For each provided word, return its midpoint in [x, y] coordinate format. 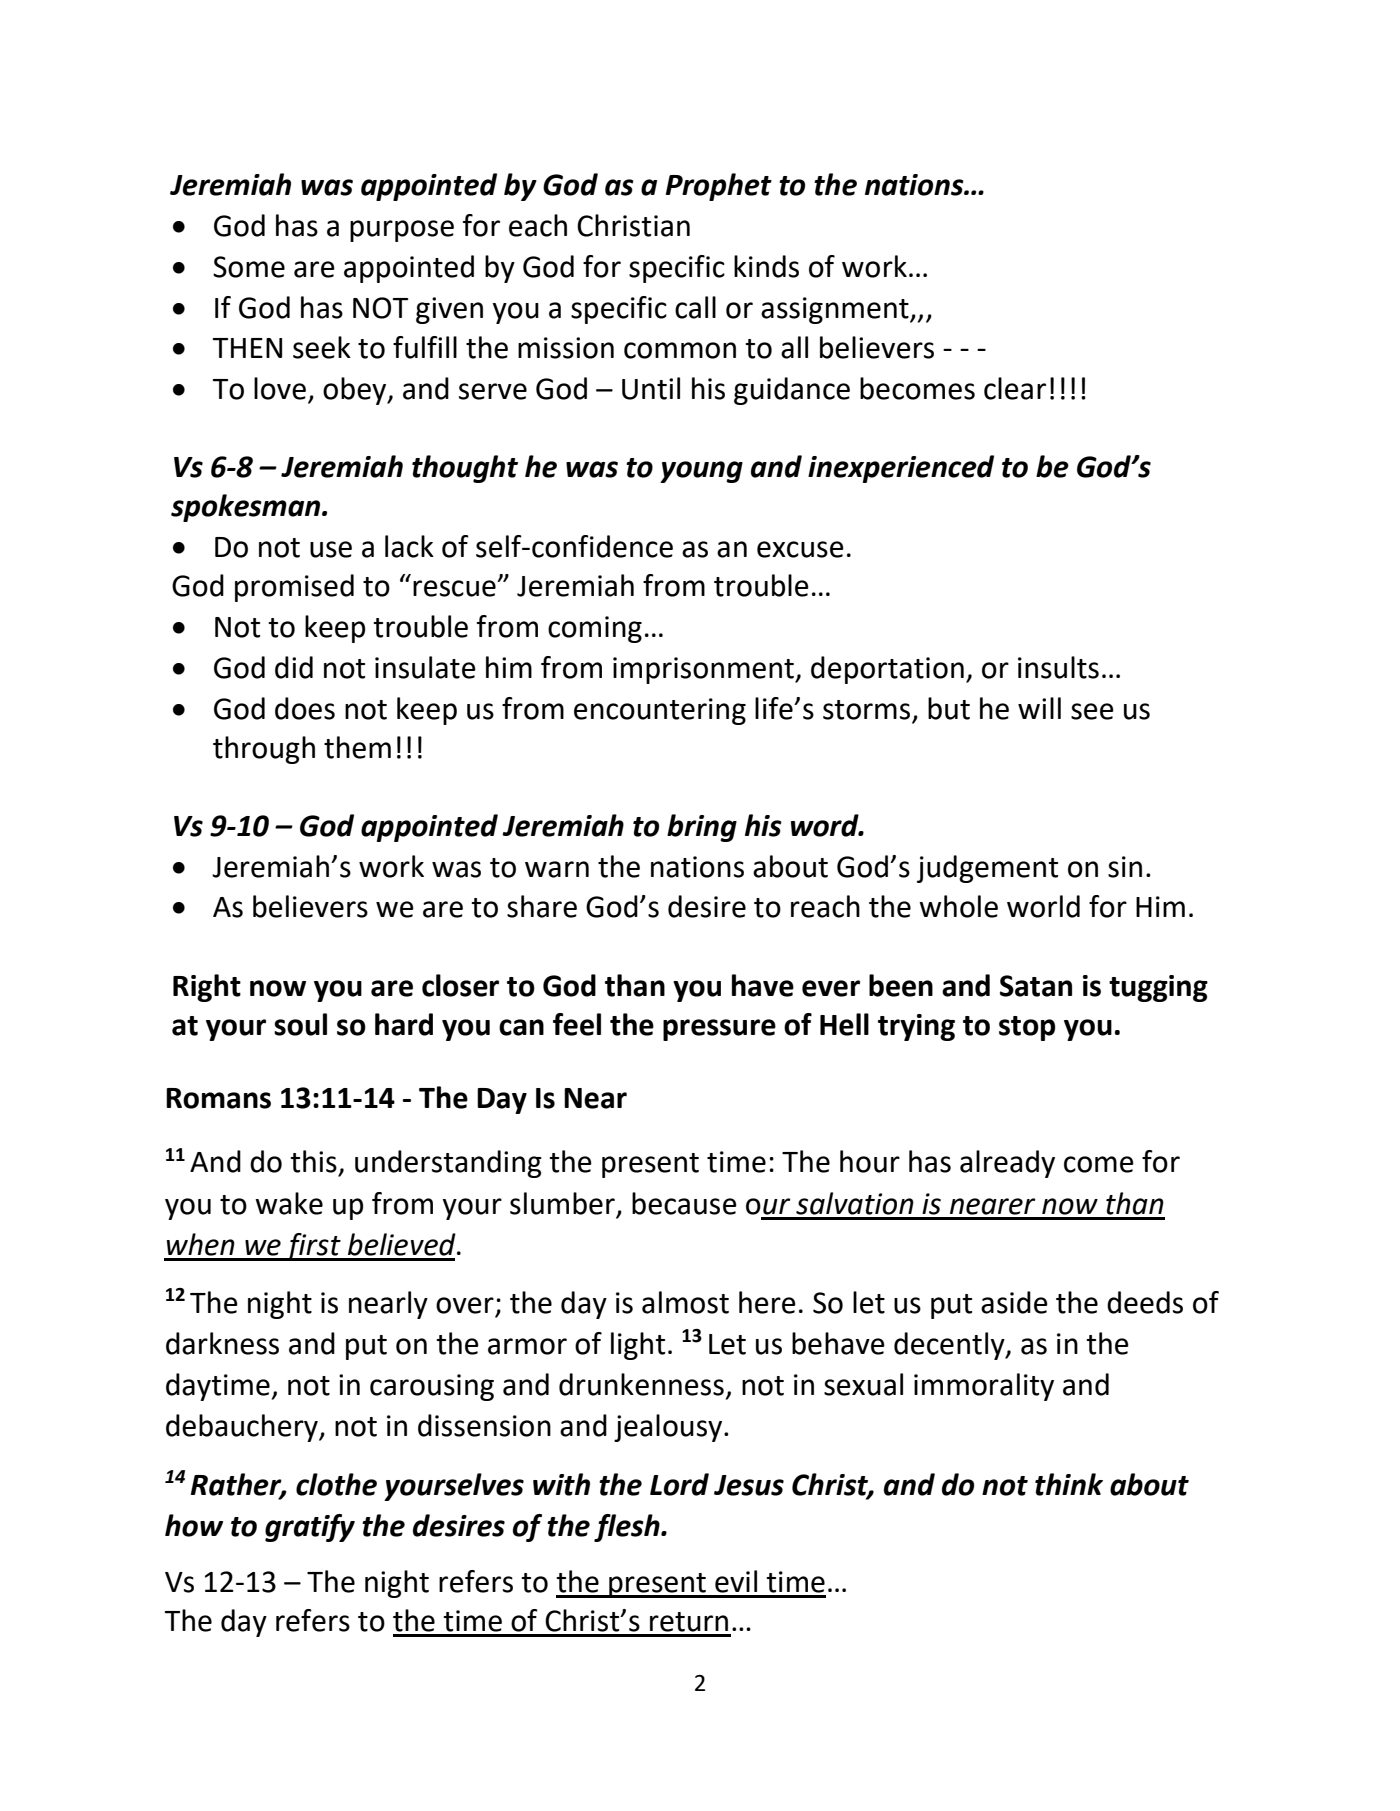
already [1007, 1164]
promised [294, 588]
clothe [336, 1484]
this [313, 1161]
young [701, 472]
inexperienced [901, 469]
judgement [987, 869]
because [684, 1203]
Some [249, 267]
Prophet [719, 187]
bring [702, 828]
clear [1015, 388]
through [264, 750]
